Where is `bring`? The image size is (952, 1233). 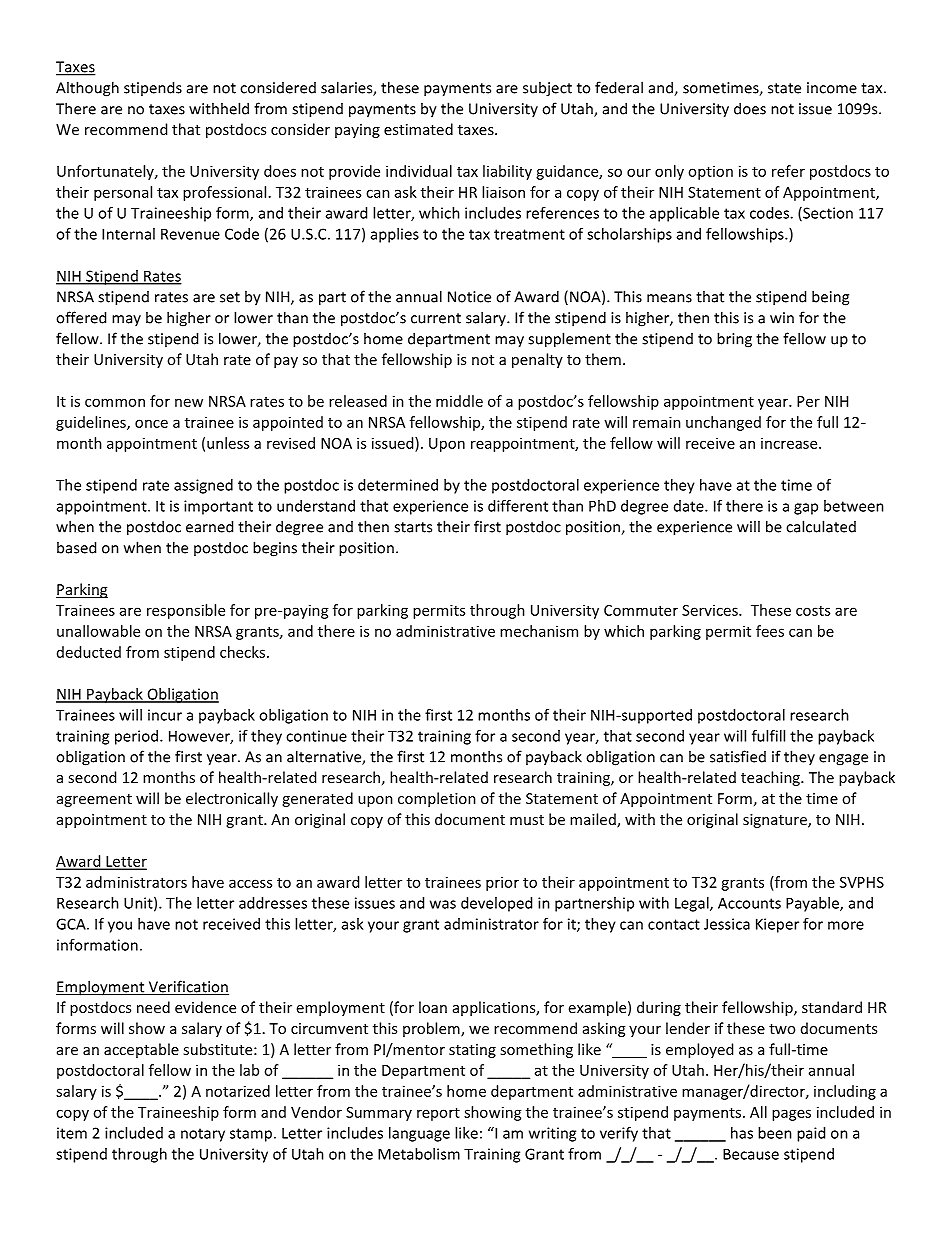
bring is located at coordinates (734, 340).
